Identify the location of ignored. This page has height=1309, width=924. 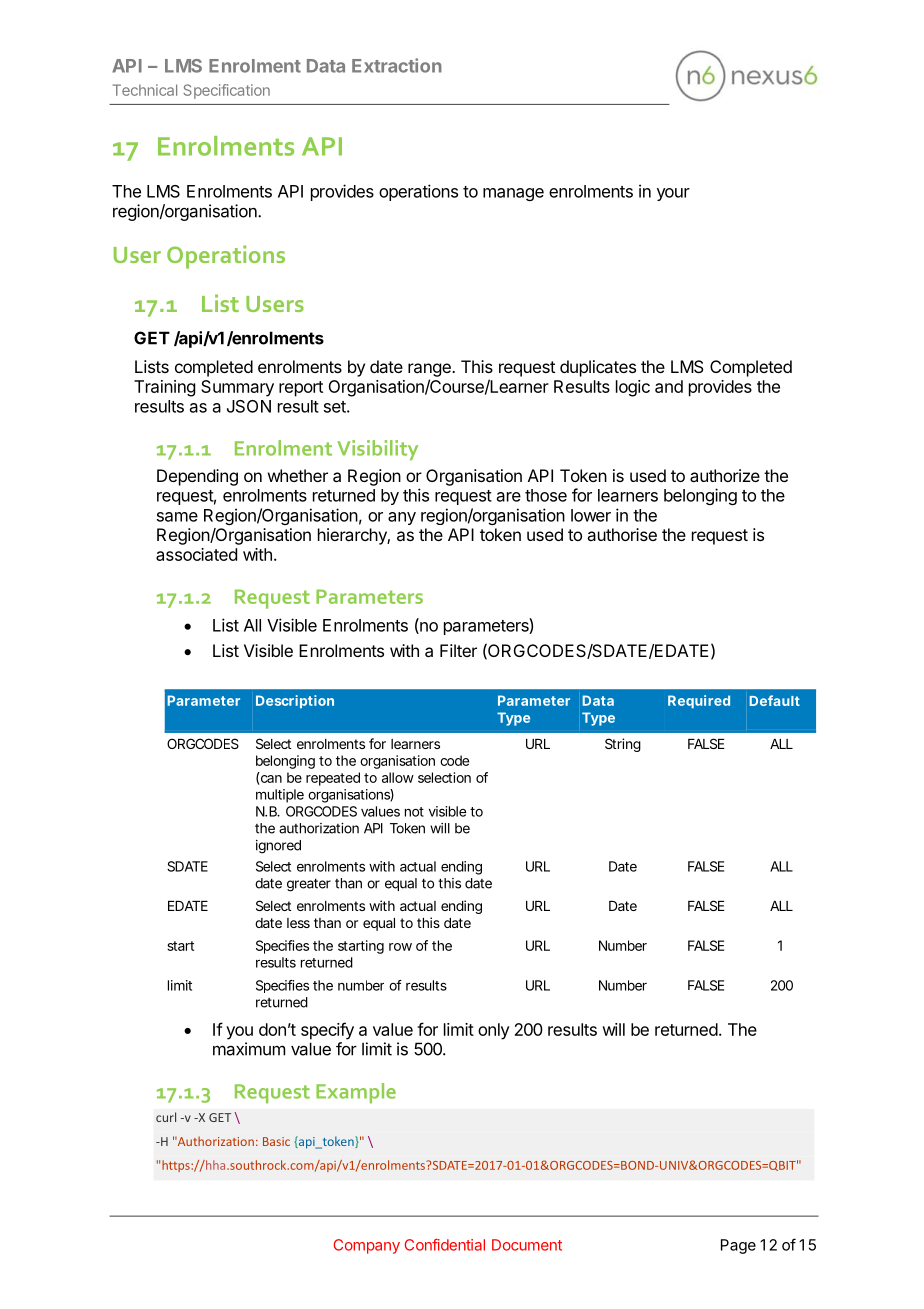
(278, 847).
